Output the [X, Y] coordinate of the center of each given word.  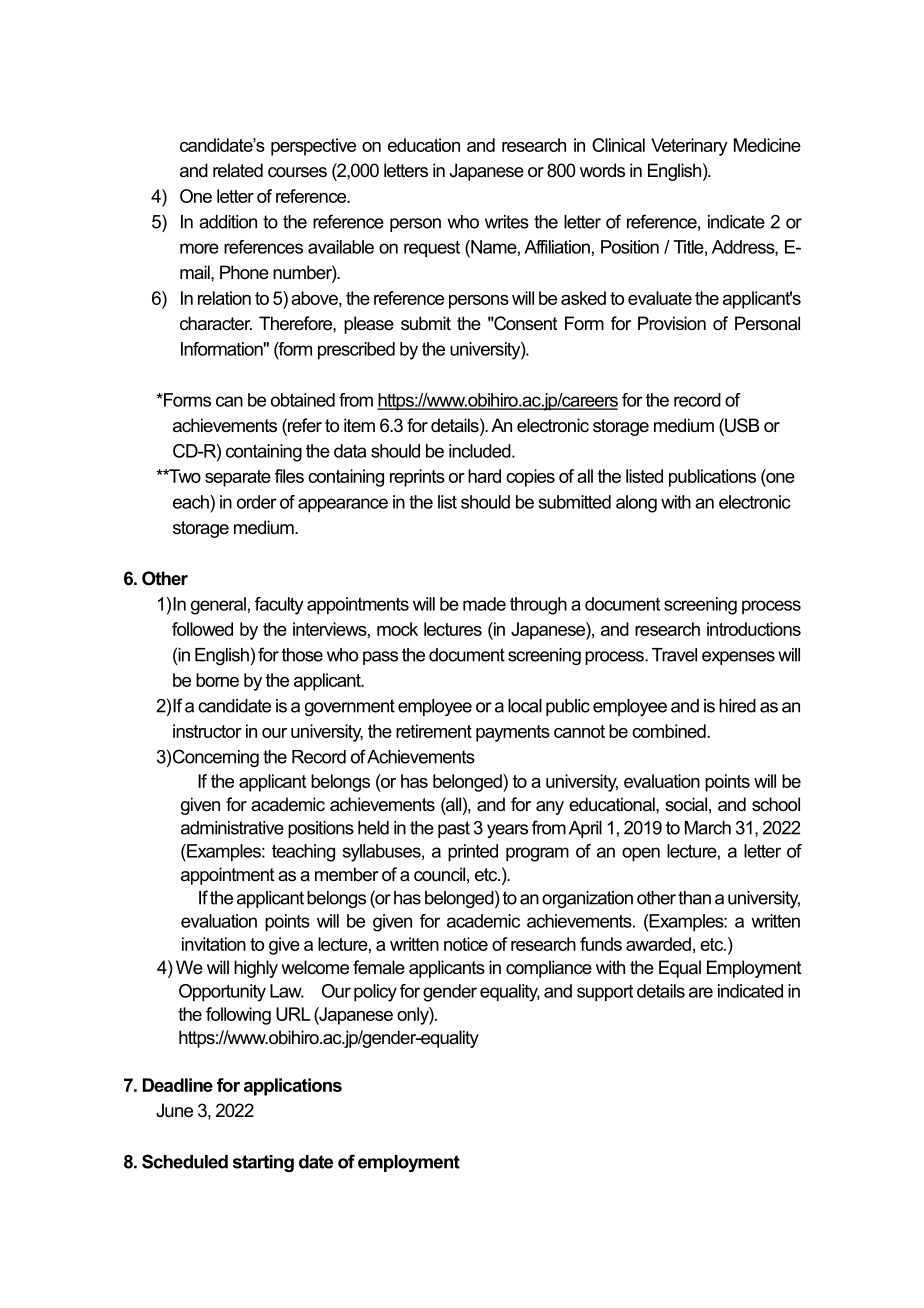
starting [263, 1163]
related [238, 170]
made [484, 604]
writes [507, 222]
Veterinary [689, 147]
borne [217, 680]
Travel [674, 655]
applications [293, 1087]
